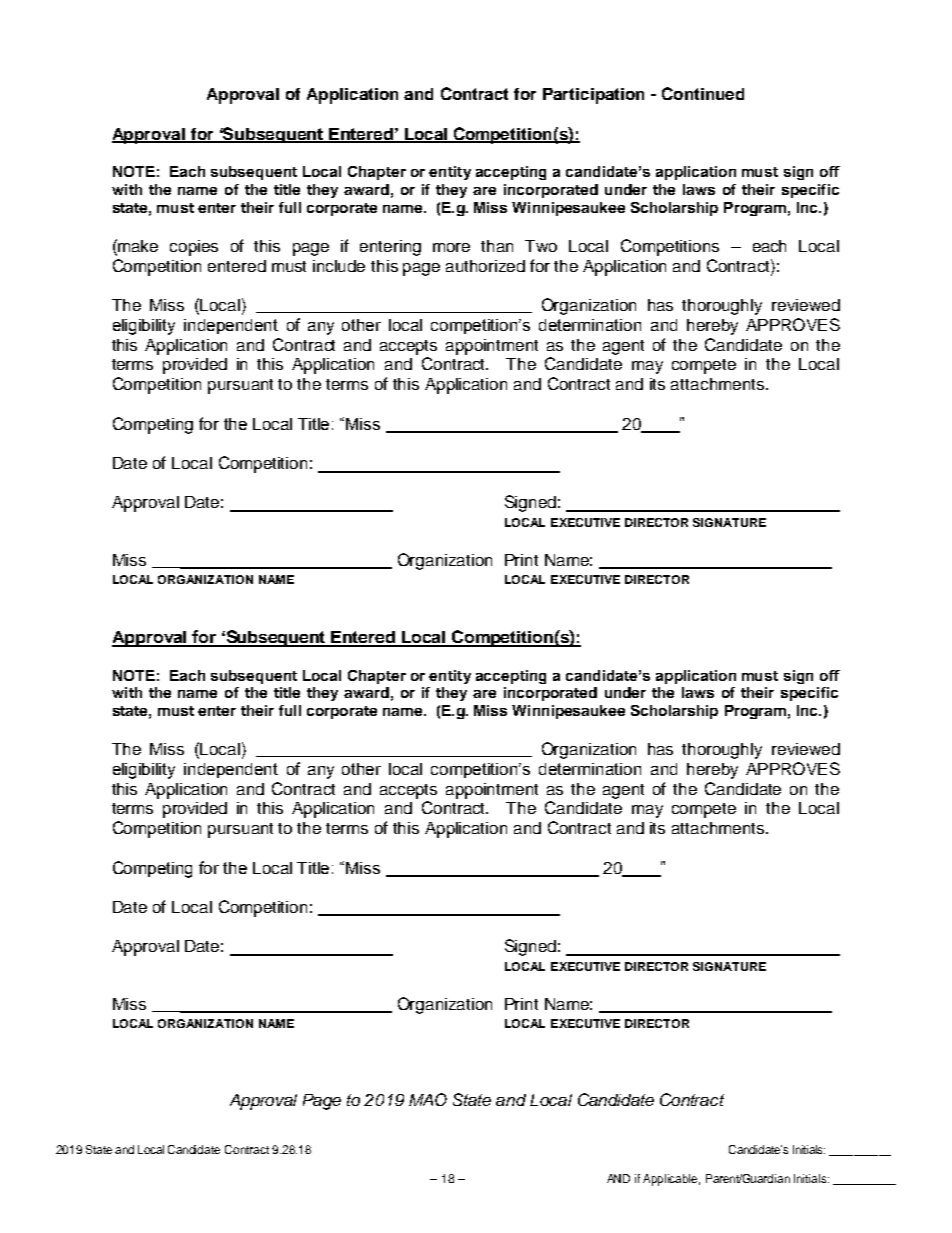 Image resolution: width=952 pixels, height=1233 pixels. What do you see at coordinates (428, 1099) in the screenshot?
I see `MAO` at bounding box center [428, 1099].
